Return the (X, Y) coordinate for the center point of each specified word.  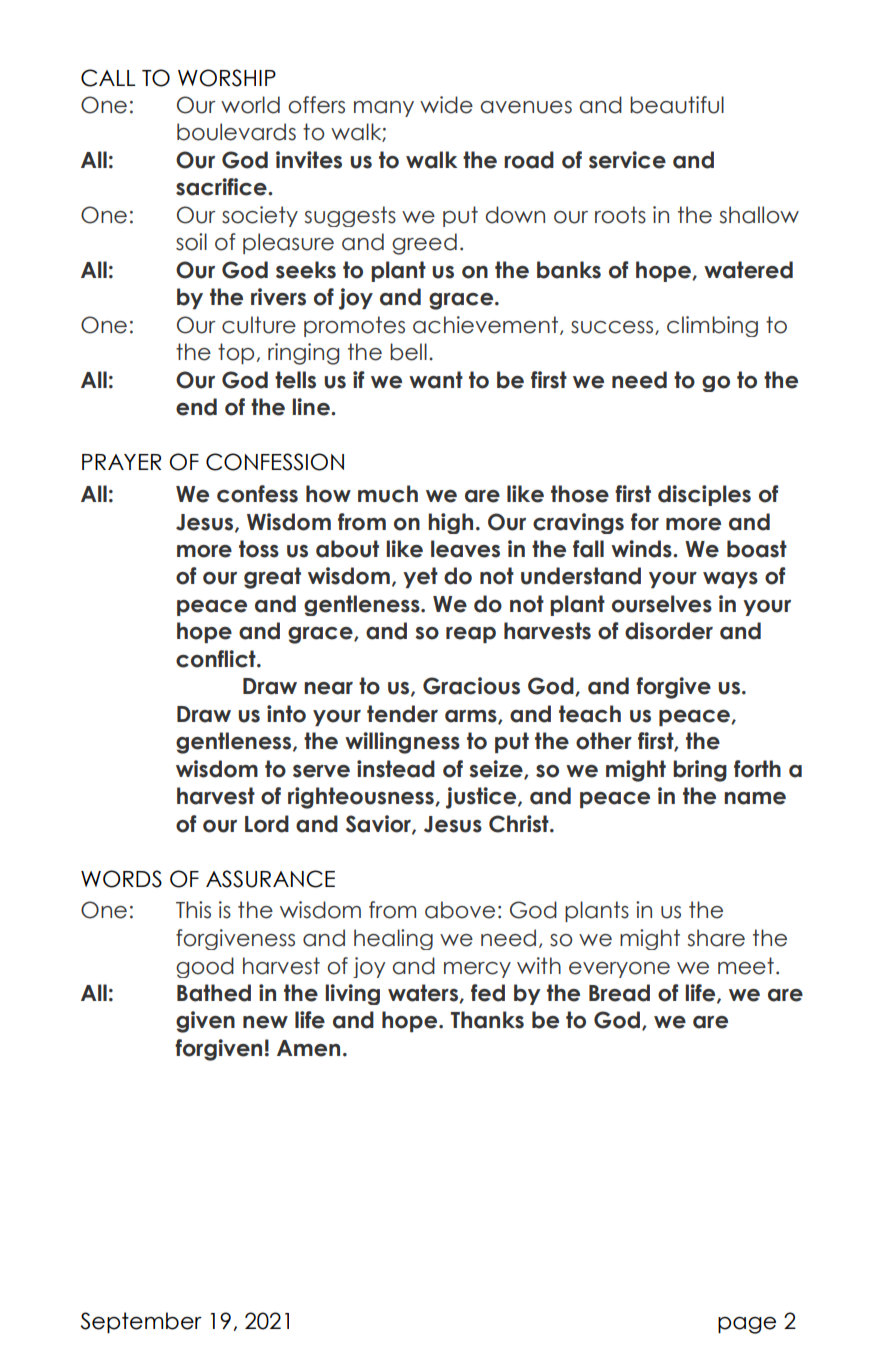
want (436, 380)
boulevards (236, 132)
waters (424, 993)
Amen (308, 1048)
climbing (712, 326)
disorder (669, 631)
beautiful (677, 105)
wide (446, 105)
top (236, 353)
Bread (619, 993)
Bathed (214, 993)
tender (402, 714)
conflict (217, 659)
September (141, 1323)
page (747, 1325)
